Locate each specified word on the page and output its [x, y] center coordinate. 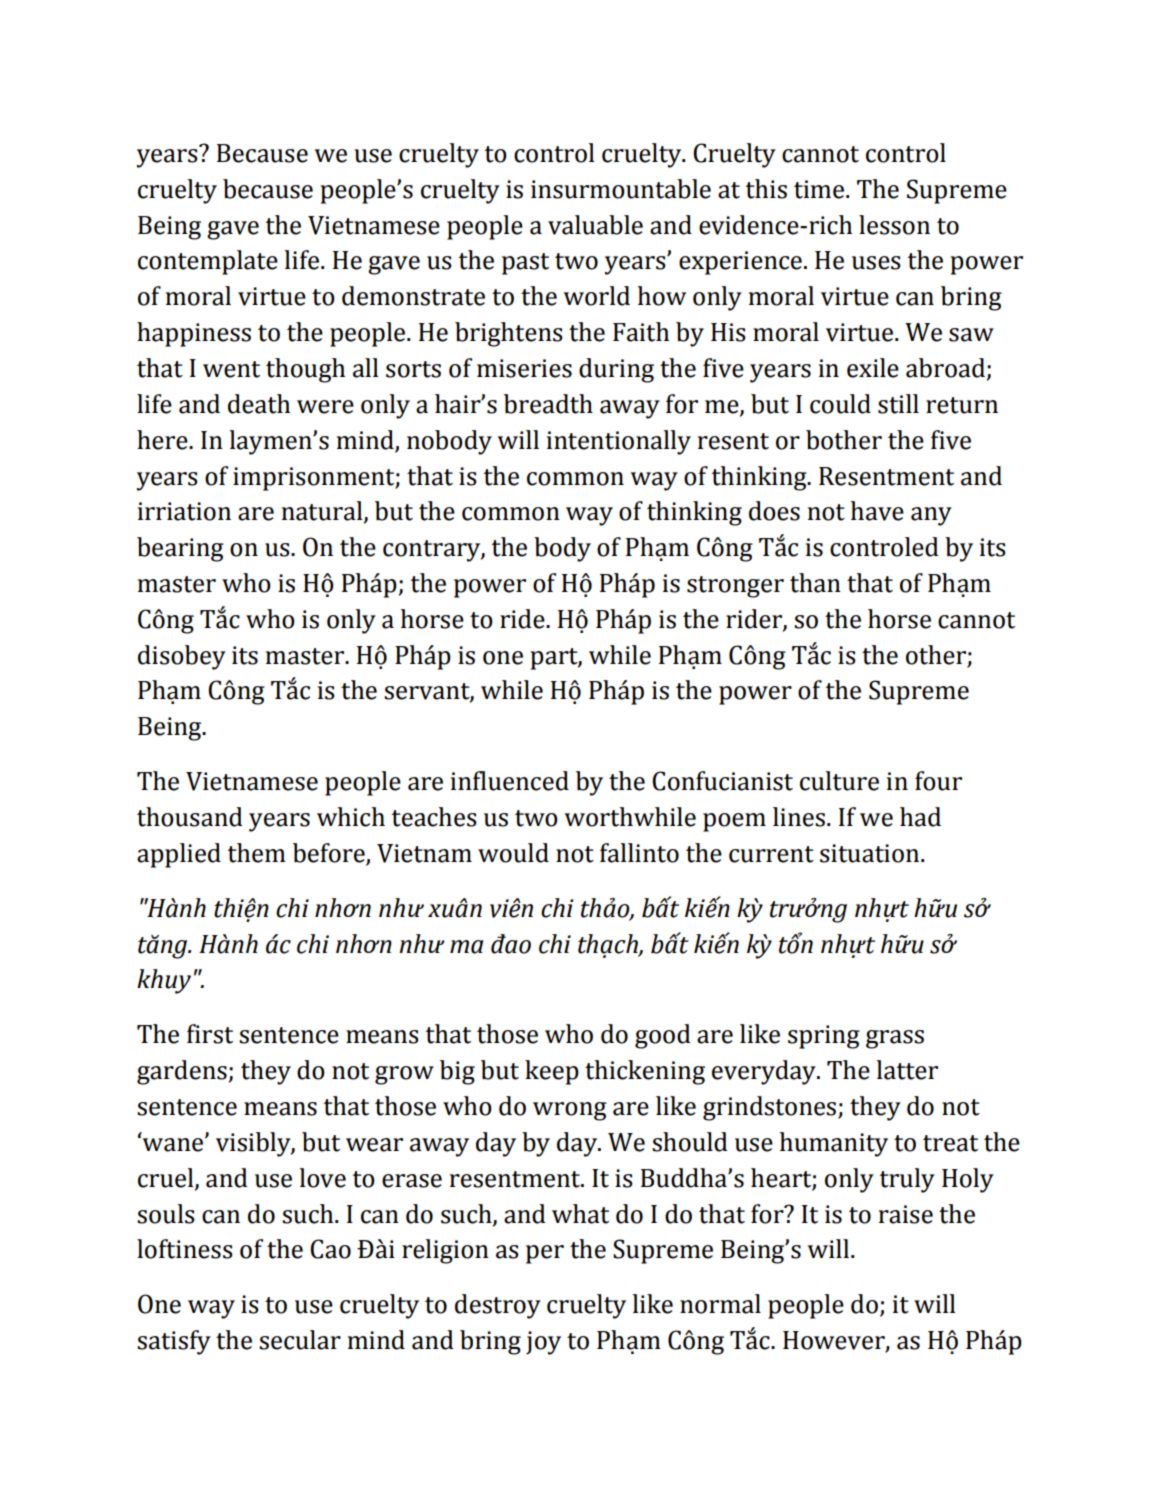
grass [895, 1039]
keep [552, 1072]
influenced [510, 781]
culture [839, 781]
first [210, 1034]
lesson [894, 225]
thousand [190, 817]
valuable [595, 225]
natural [323, 512]
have [877, 511]
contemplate [208, 262]
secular [300, 1340]
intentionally [619, 442]
